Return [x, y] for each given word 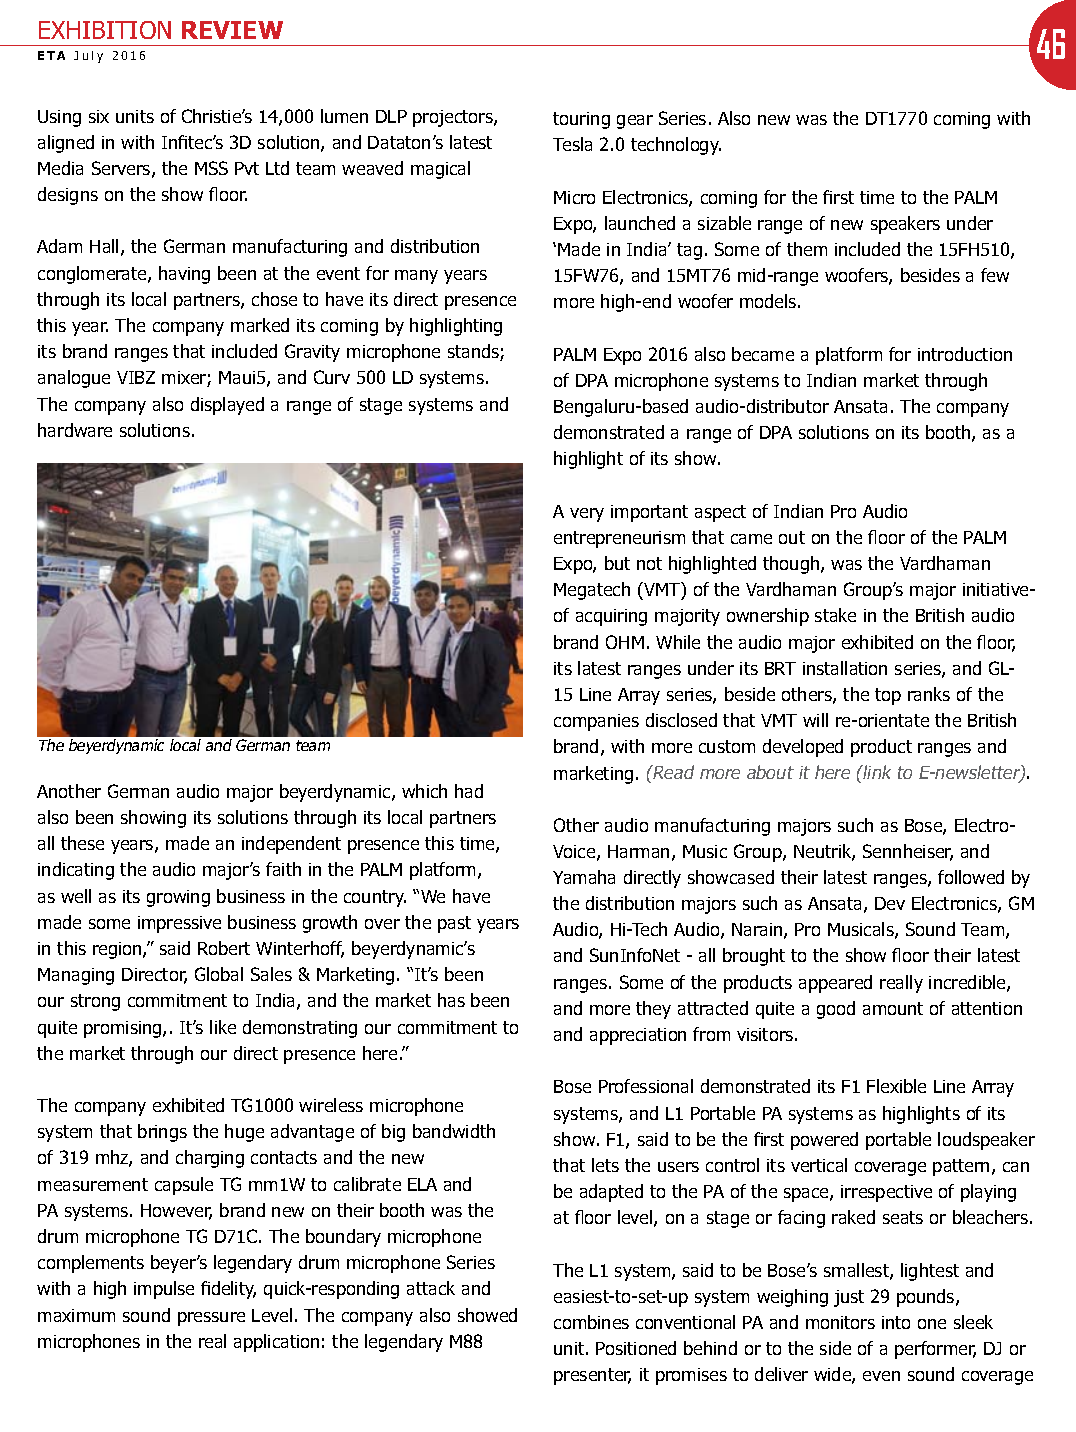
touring [581, 120]
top [888, 696]
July [88, 57]
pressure [211, 1319]
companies [596, 722]
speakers [905, 225]
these [82, 843]
